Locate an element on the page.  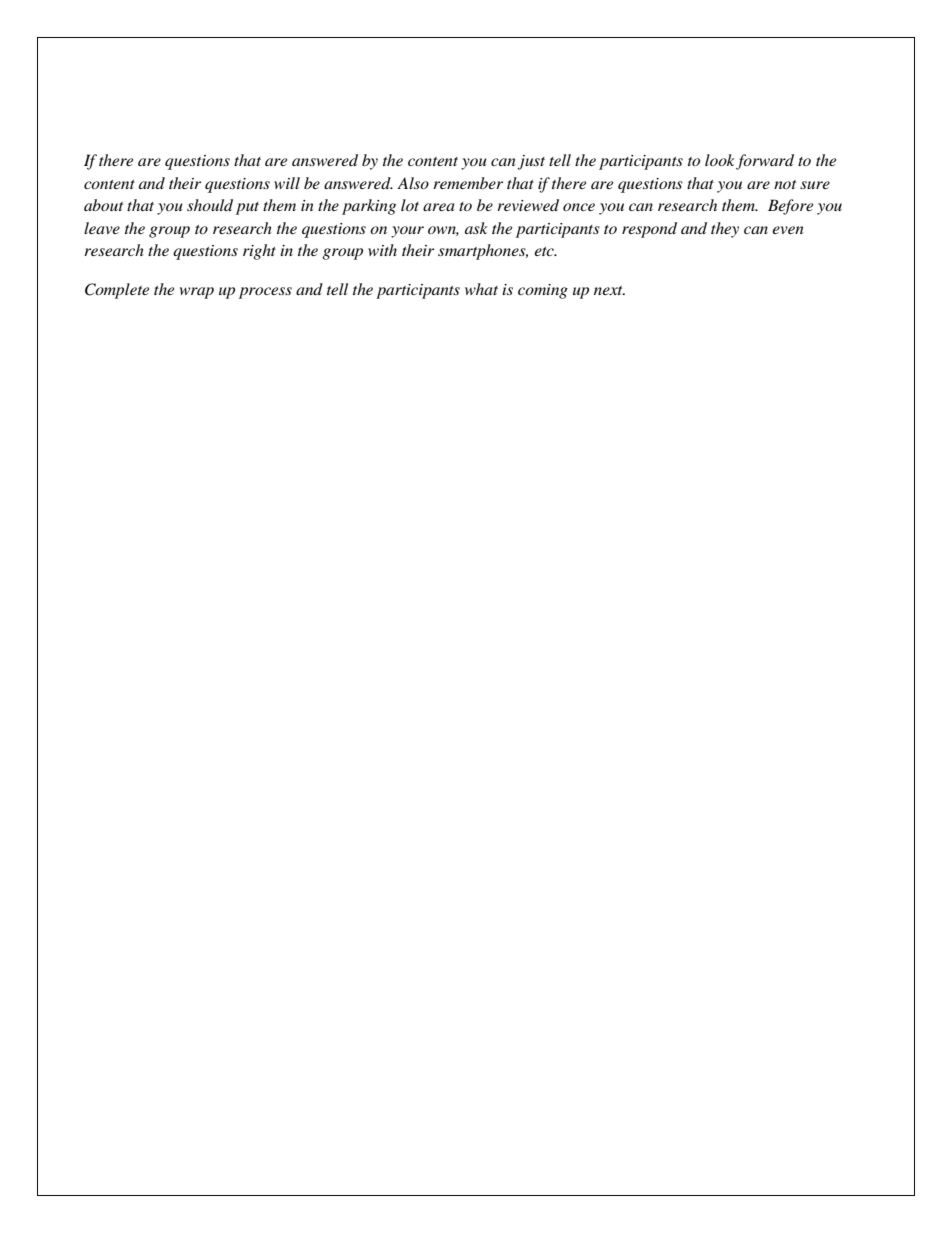
will is located at coordinates (287, 183).
